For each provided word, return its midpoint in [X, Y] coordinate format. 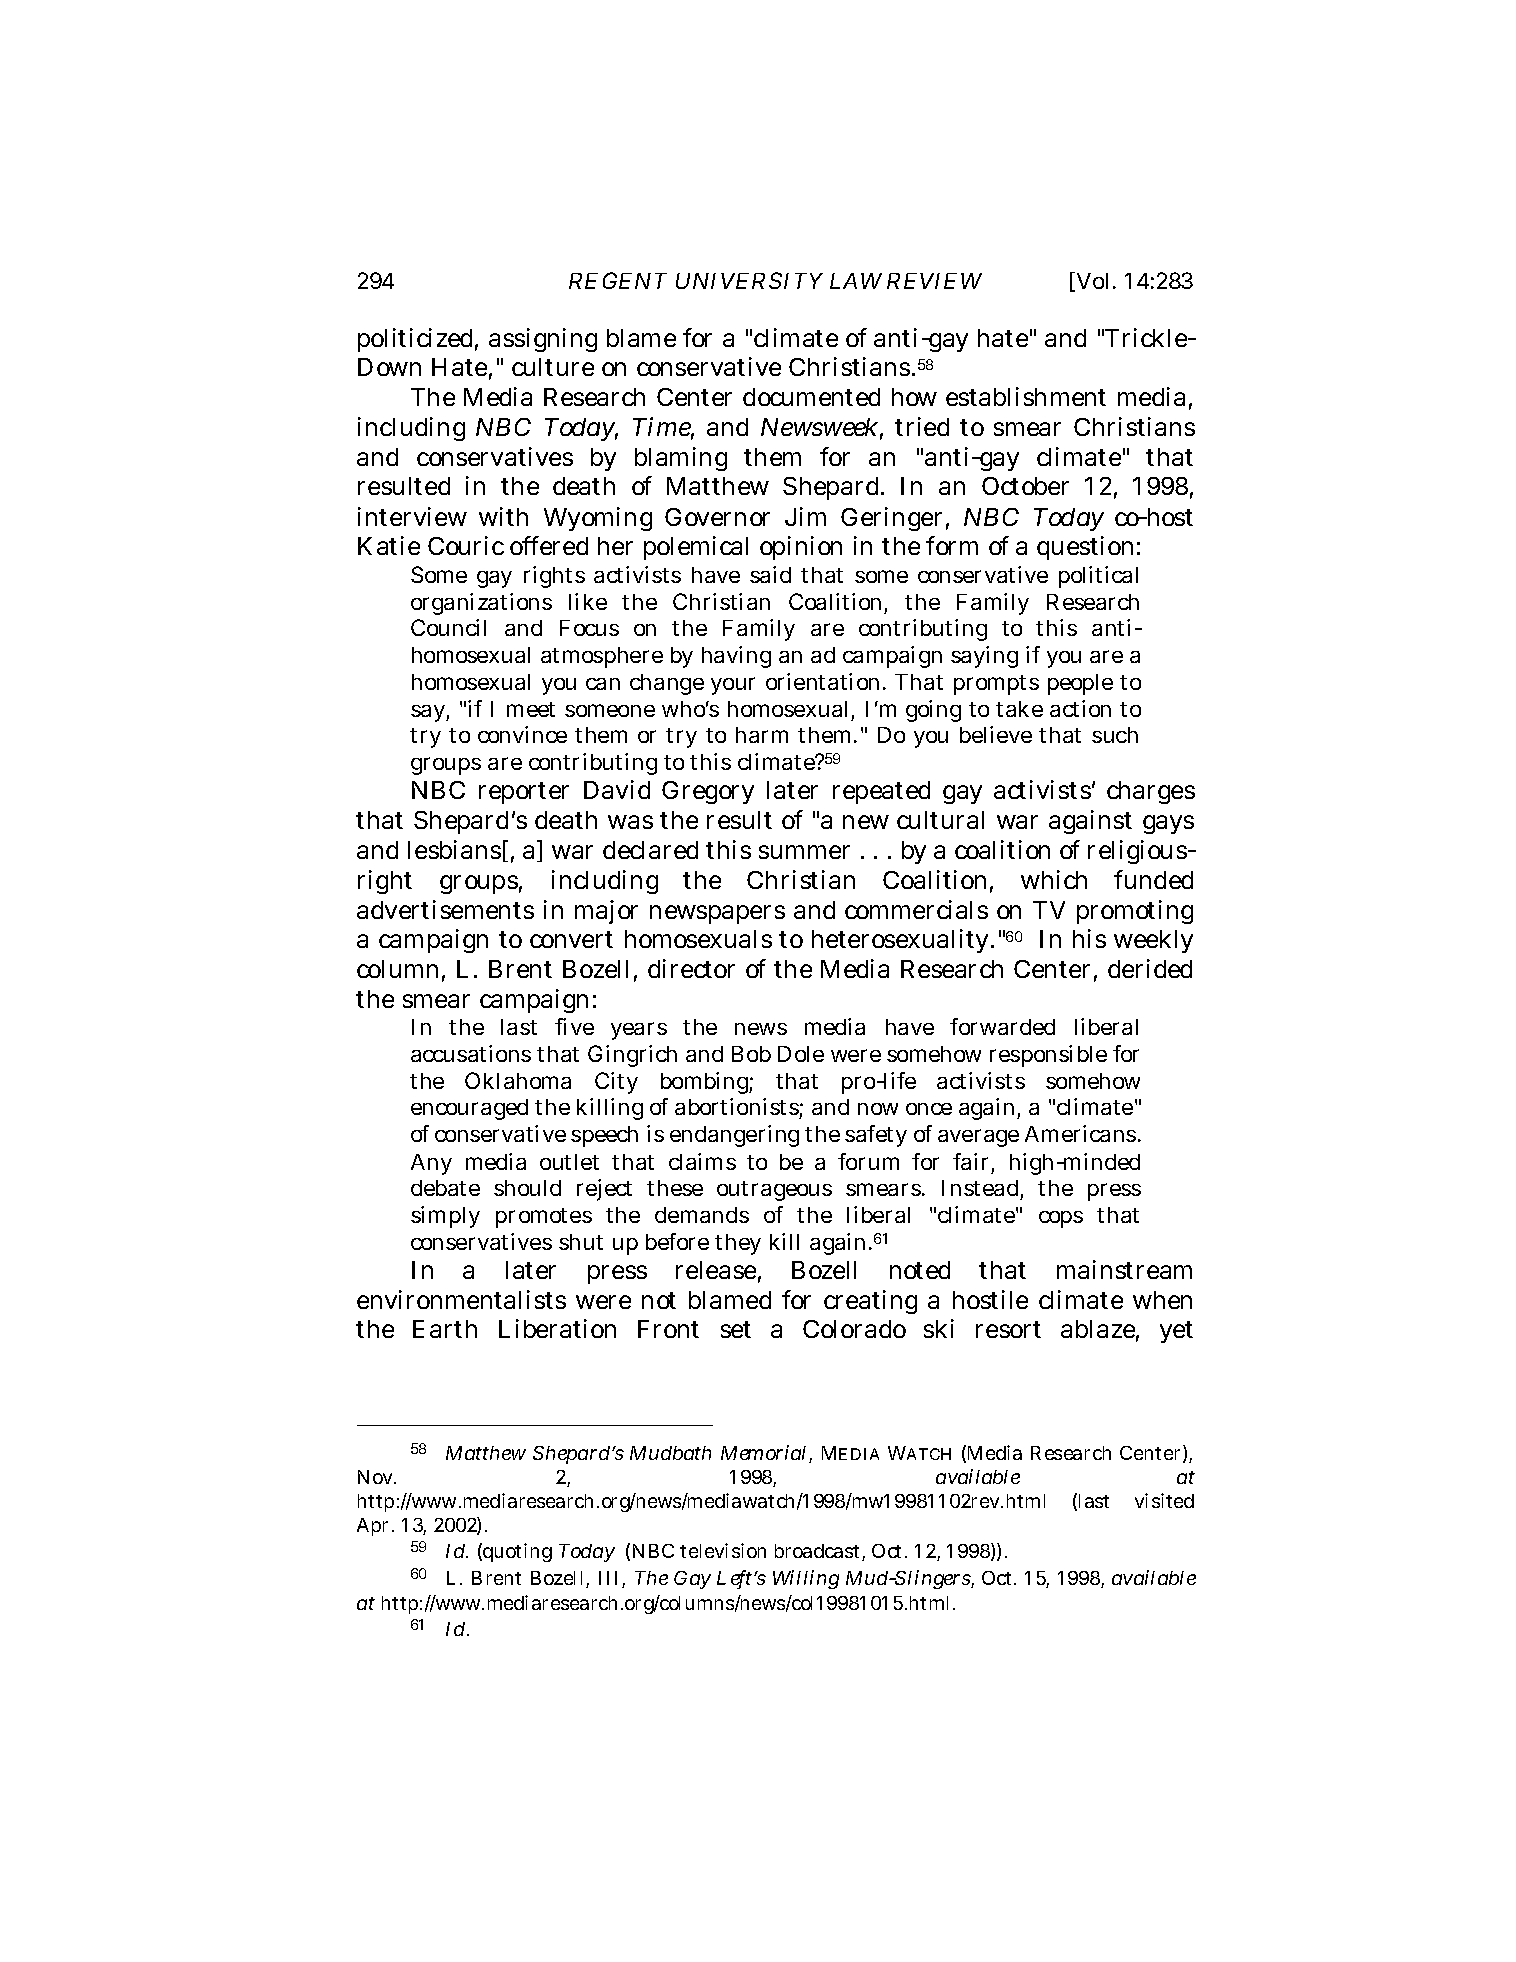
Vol [1091, 282]
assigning [543, 340]
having [736, 657]
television [723, 1550]
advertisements [445, 909]
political [1098, 577]
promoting [1135, 912]
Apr [375, 1527]
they [738, 1244]
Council [448, 627]
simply [445, 1217]
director [691, 968]
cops [1061, 1219]
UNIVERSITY [749, 280]
